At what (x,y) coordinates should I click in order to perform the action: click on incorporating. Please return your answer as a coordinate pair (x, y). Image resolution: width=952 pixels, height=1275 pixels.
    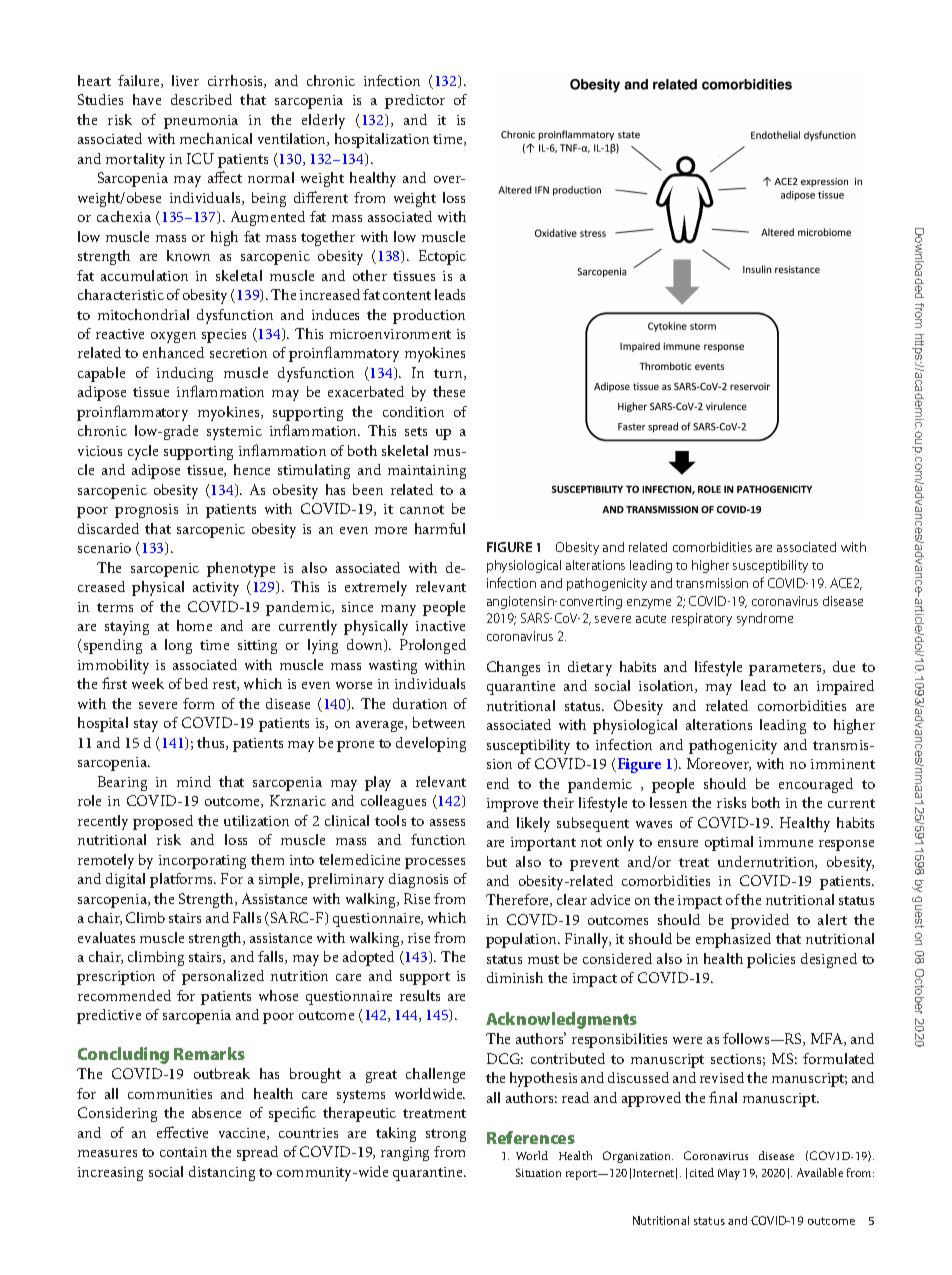
    Looking at the image, I should click on (202, 862).
